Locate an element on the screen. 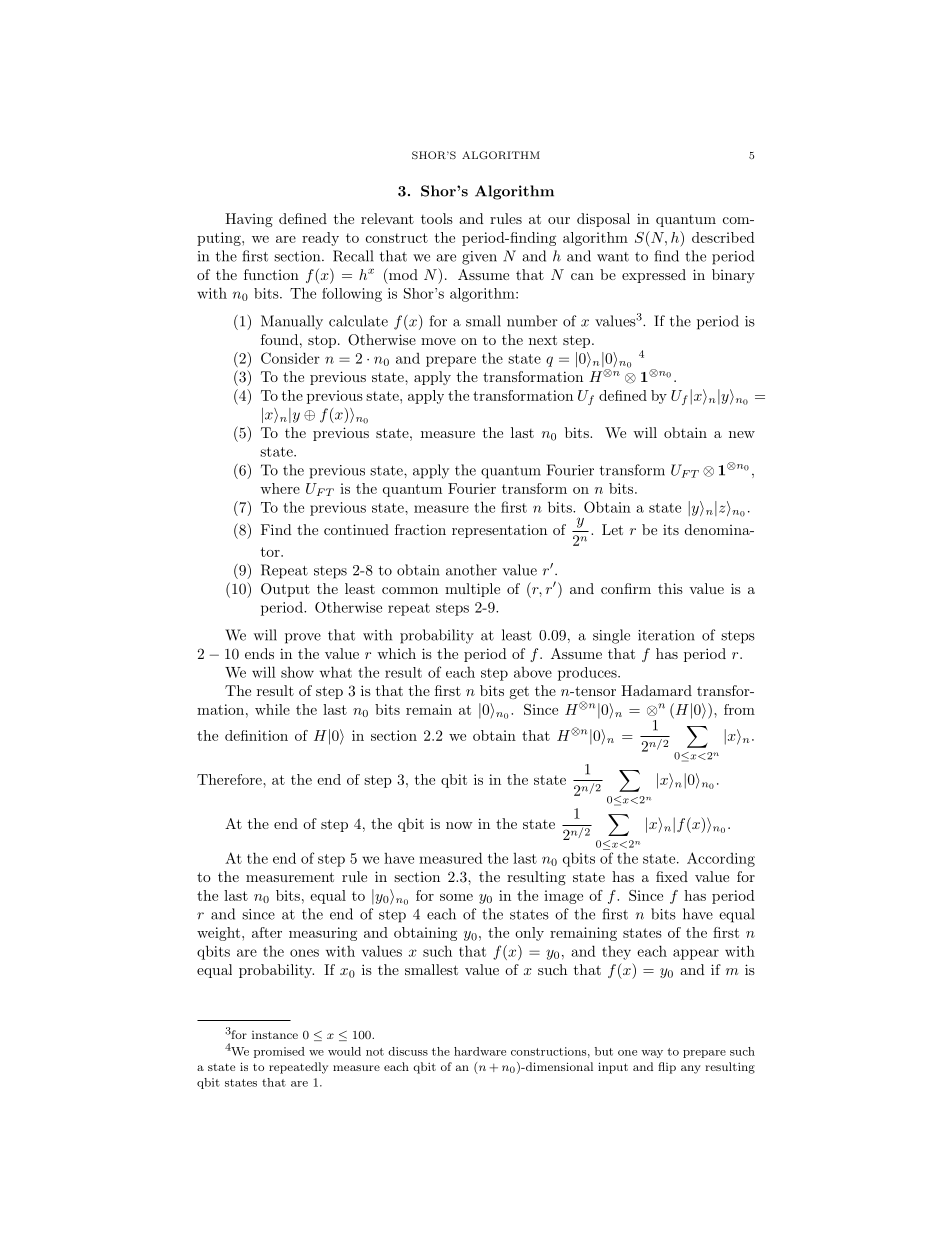 This screenshot has height=1233, width=952. promised is located at coordinates (279, 1052).
